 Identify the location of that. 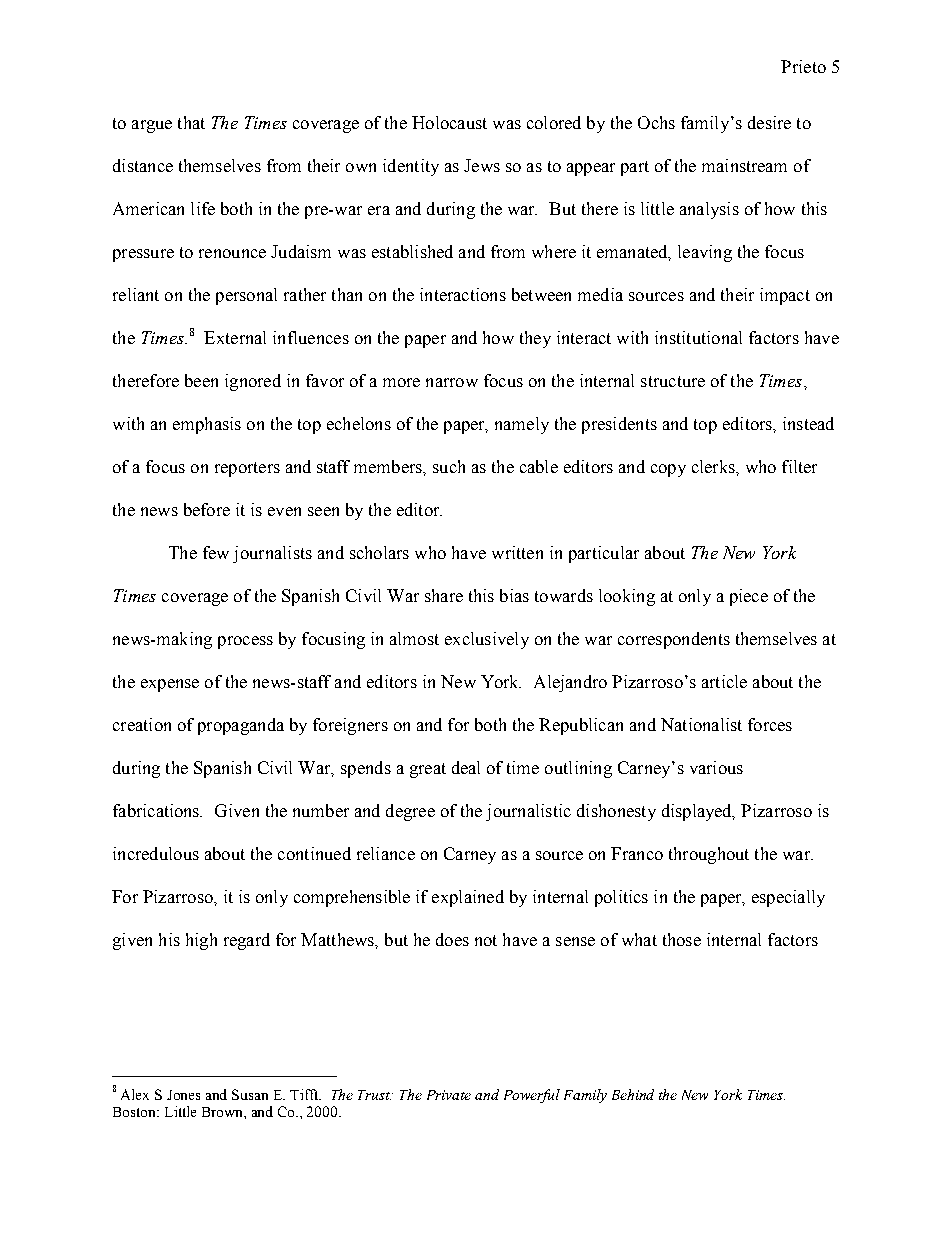
(191, 122).
